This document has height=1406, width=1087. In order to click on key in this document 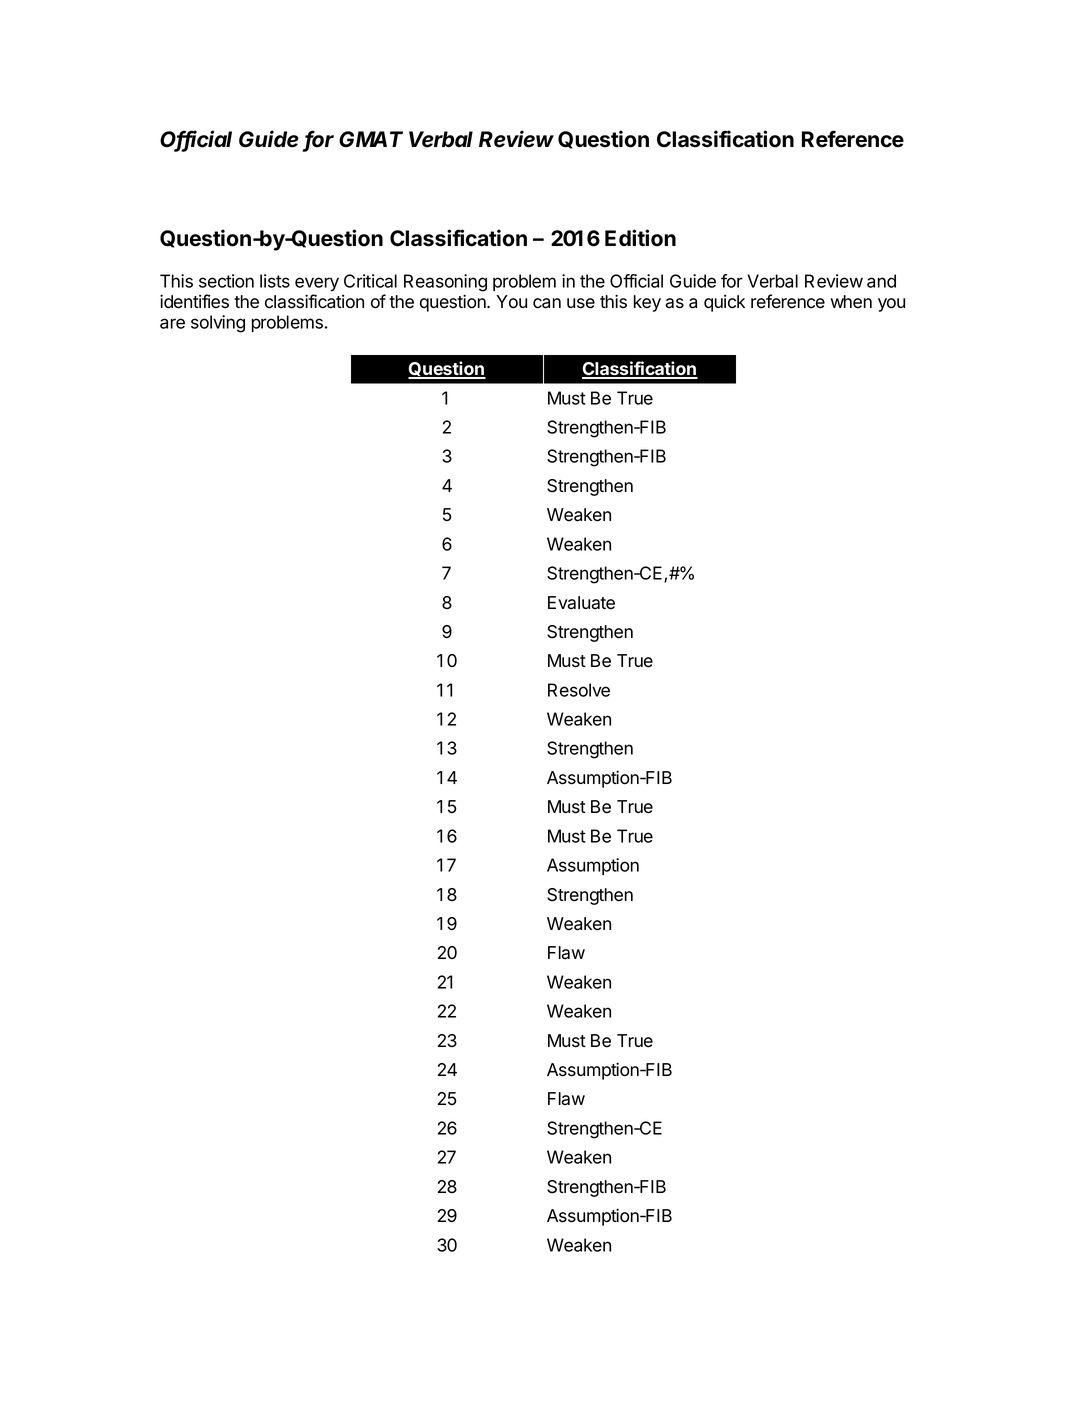, I will do `click(647, 303)`.
